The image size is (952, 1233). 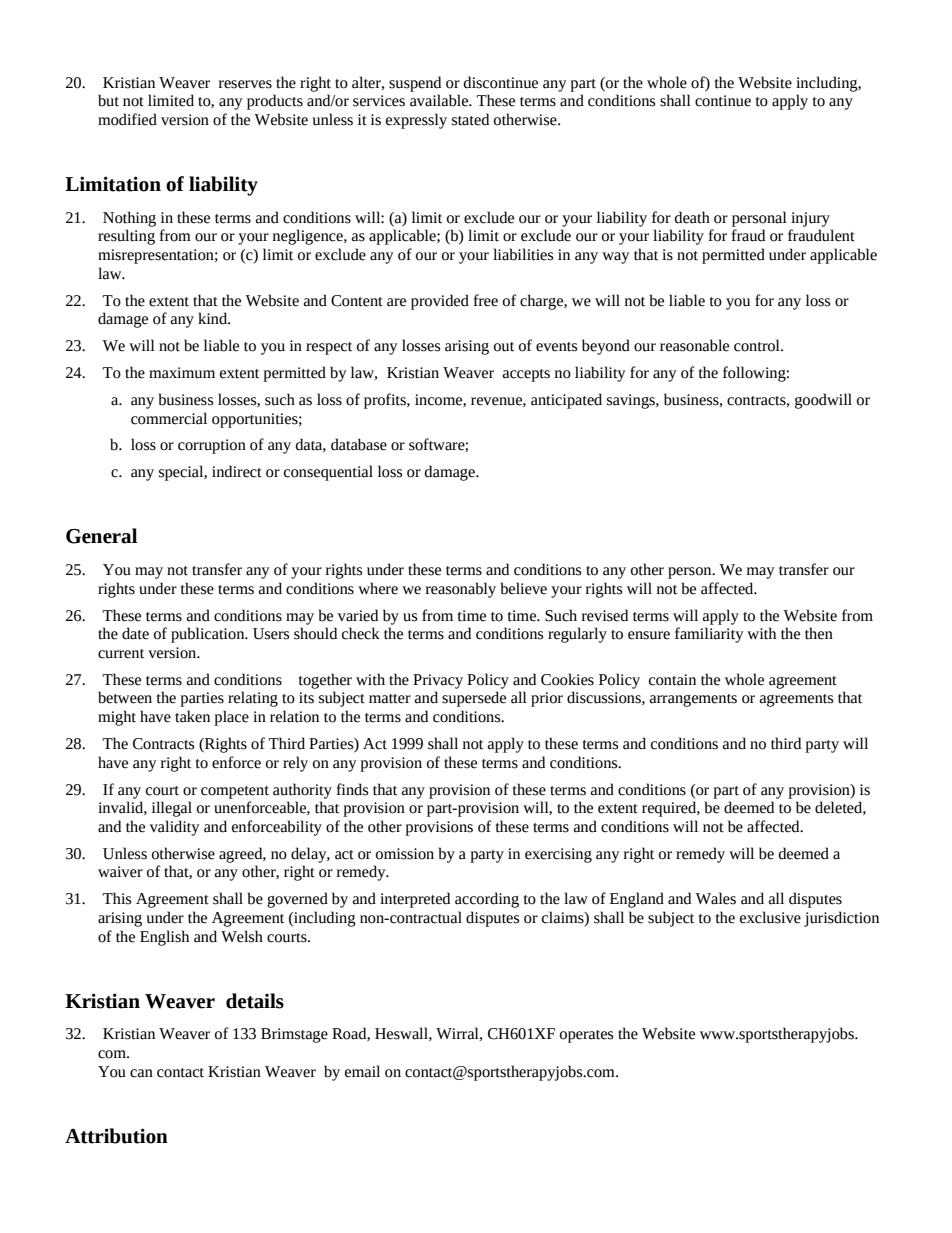 I want to click on out, so click(x=504, y=347).
